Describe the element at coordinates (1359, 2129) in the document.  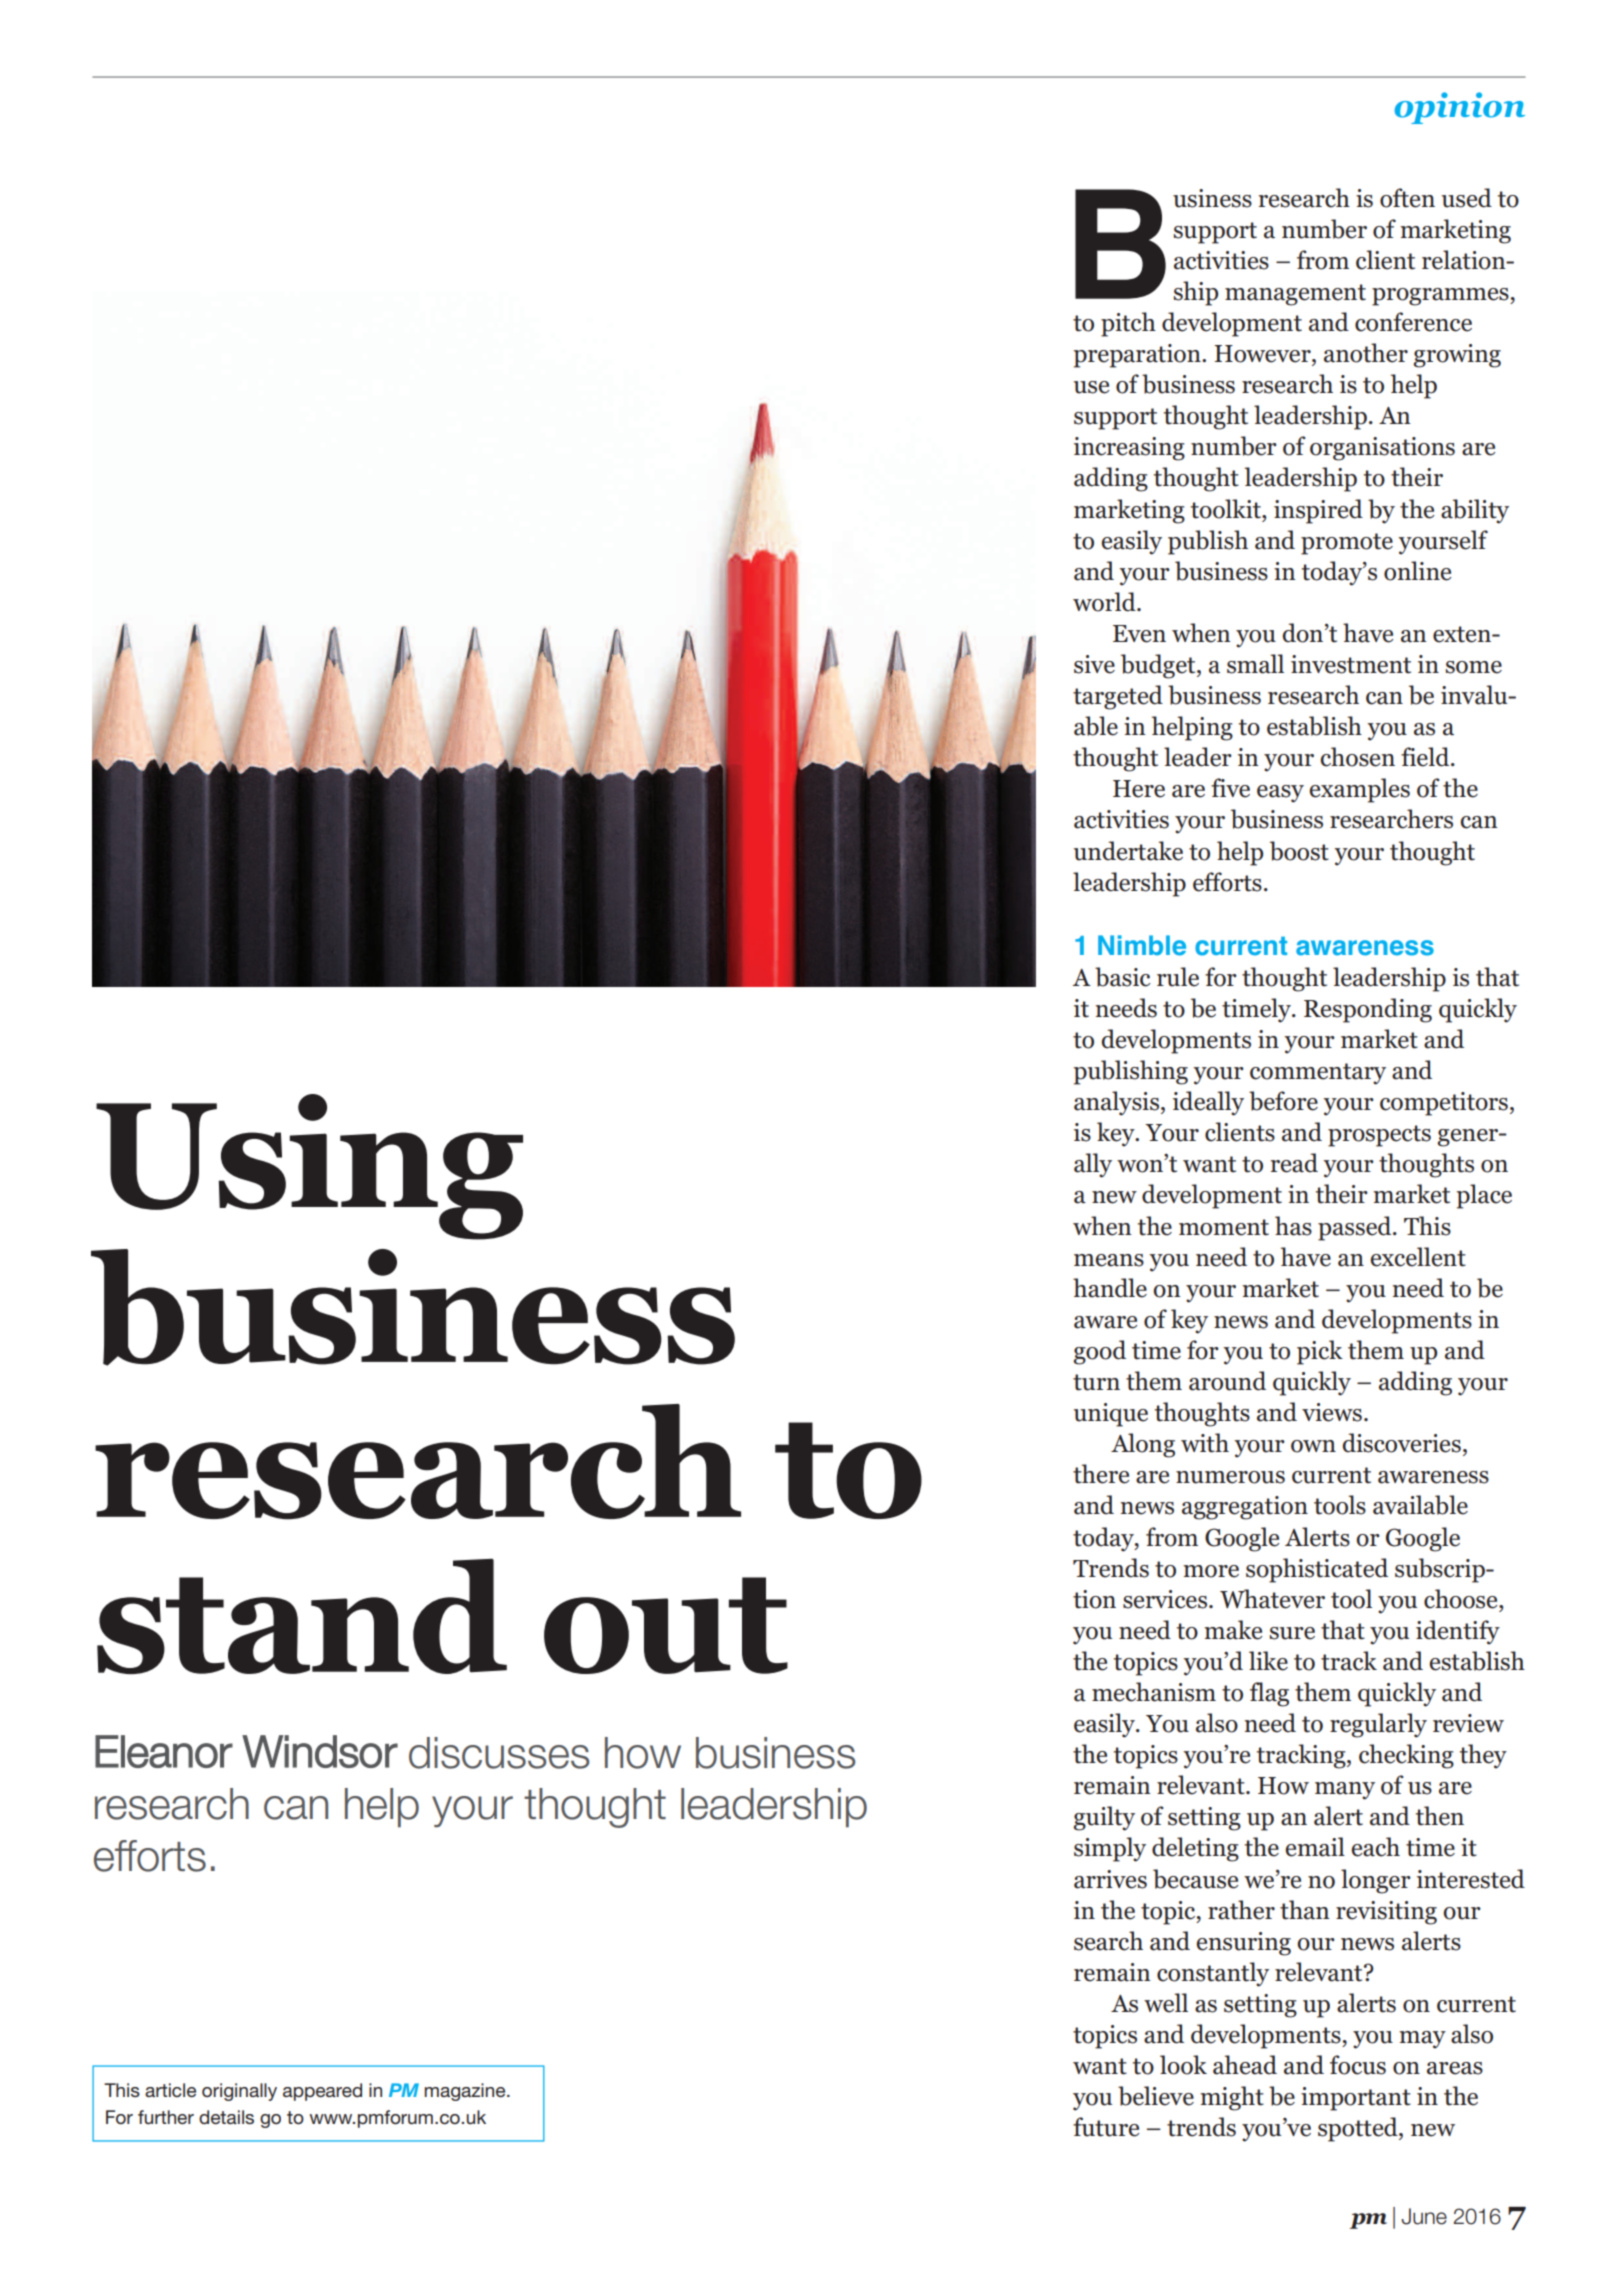
I see `spotted` at that location.
